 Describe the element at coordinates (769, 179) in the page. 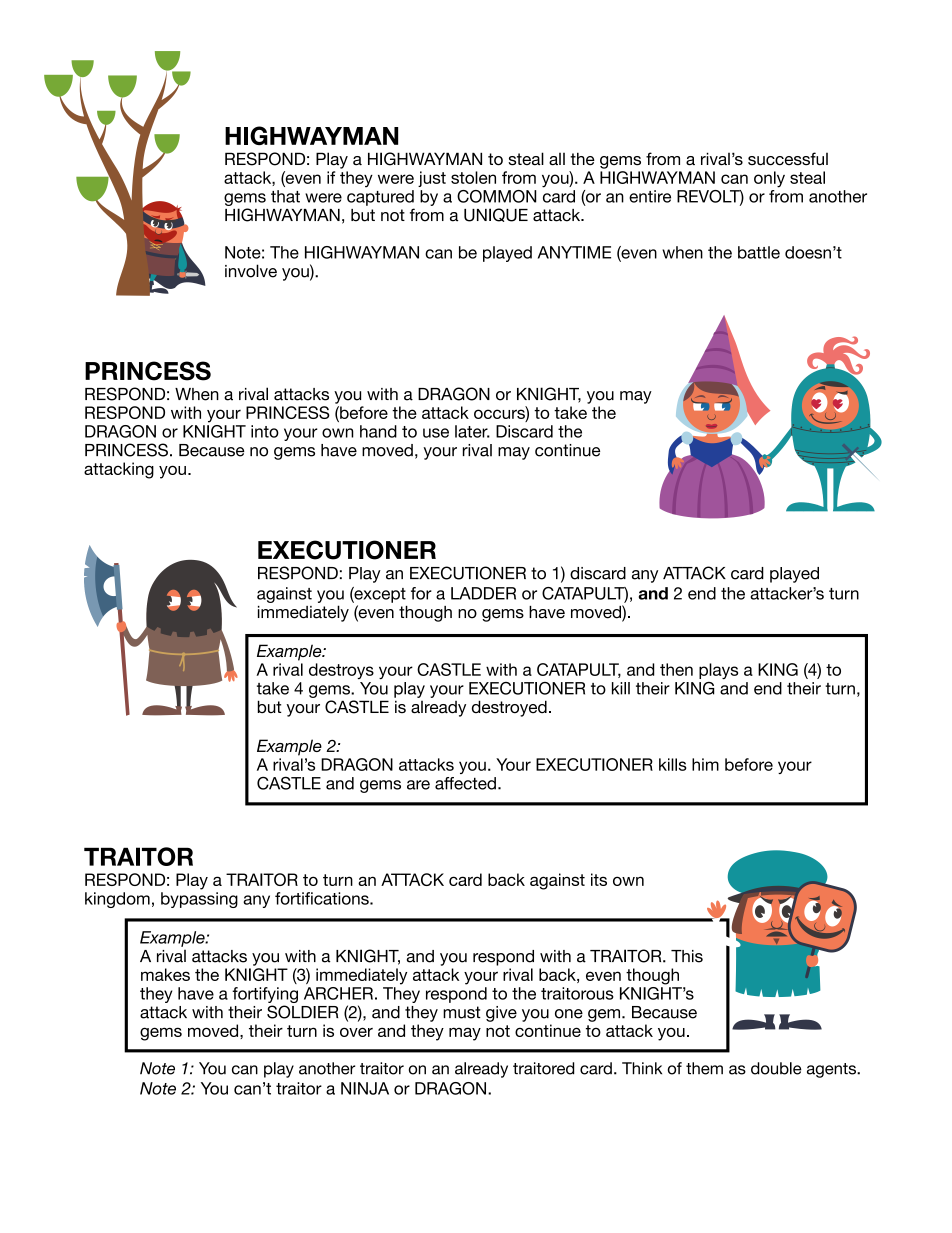

I see `only` at that location.
